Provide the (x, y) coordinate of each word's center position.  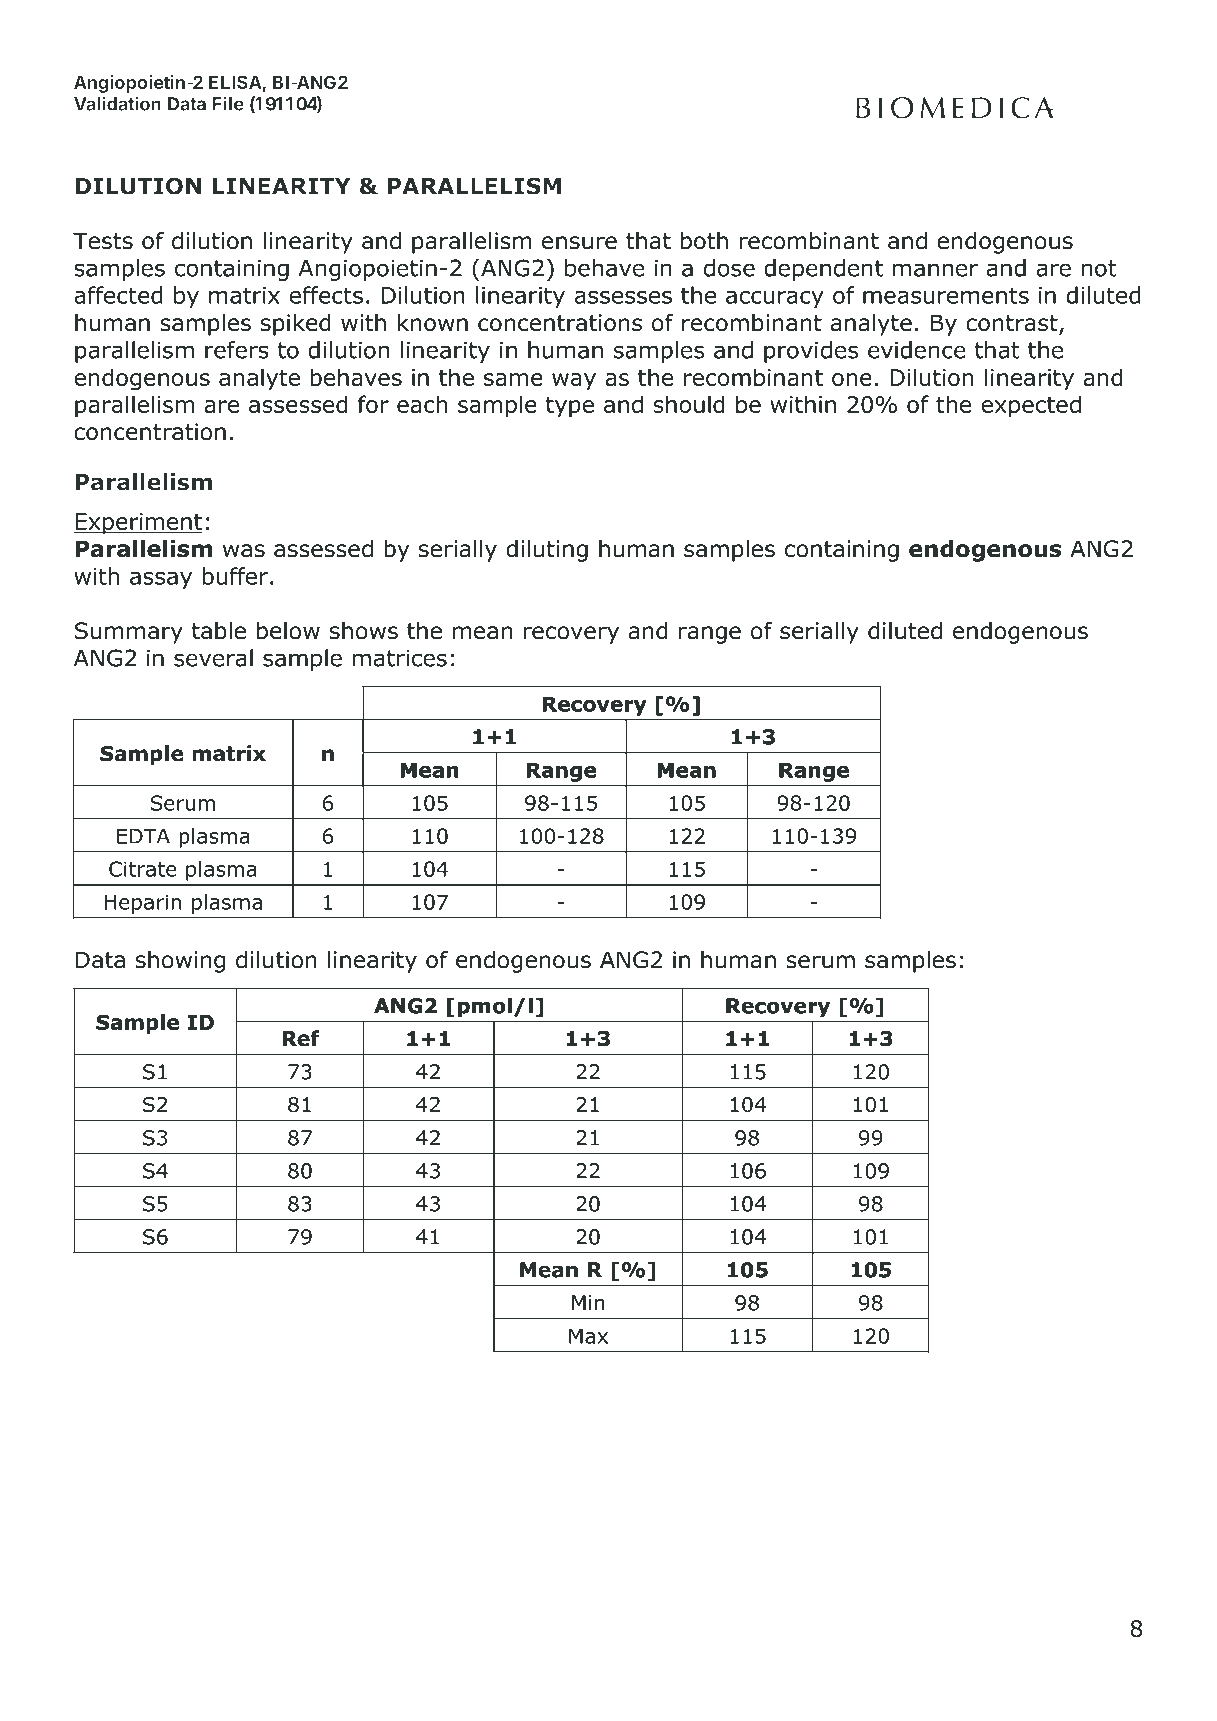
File (228, 103)
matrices (399, 658)
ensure (579, 243)
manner (935, 270)
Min (588, 1303)
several (213, 658)
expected (1031, 406)
